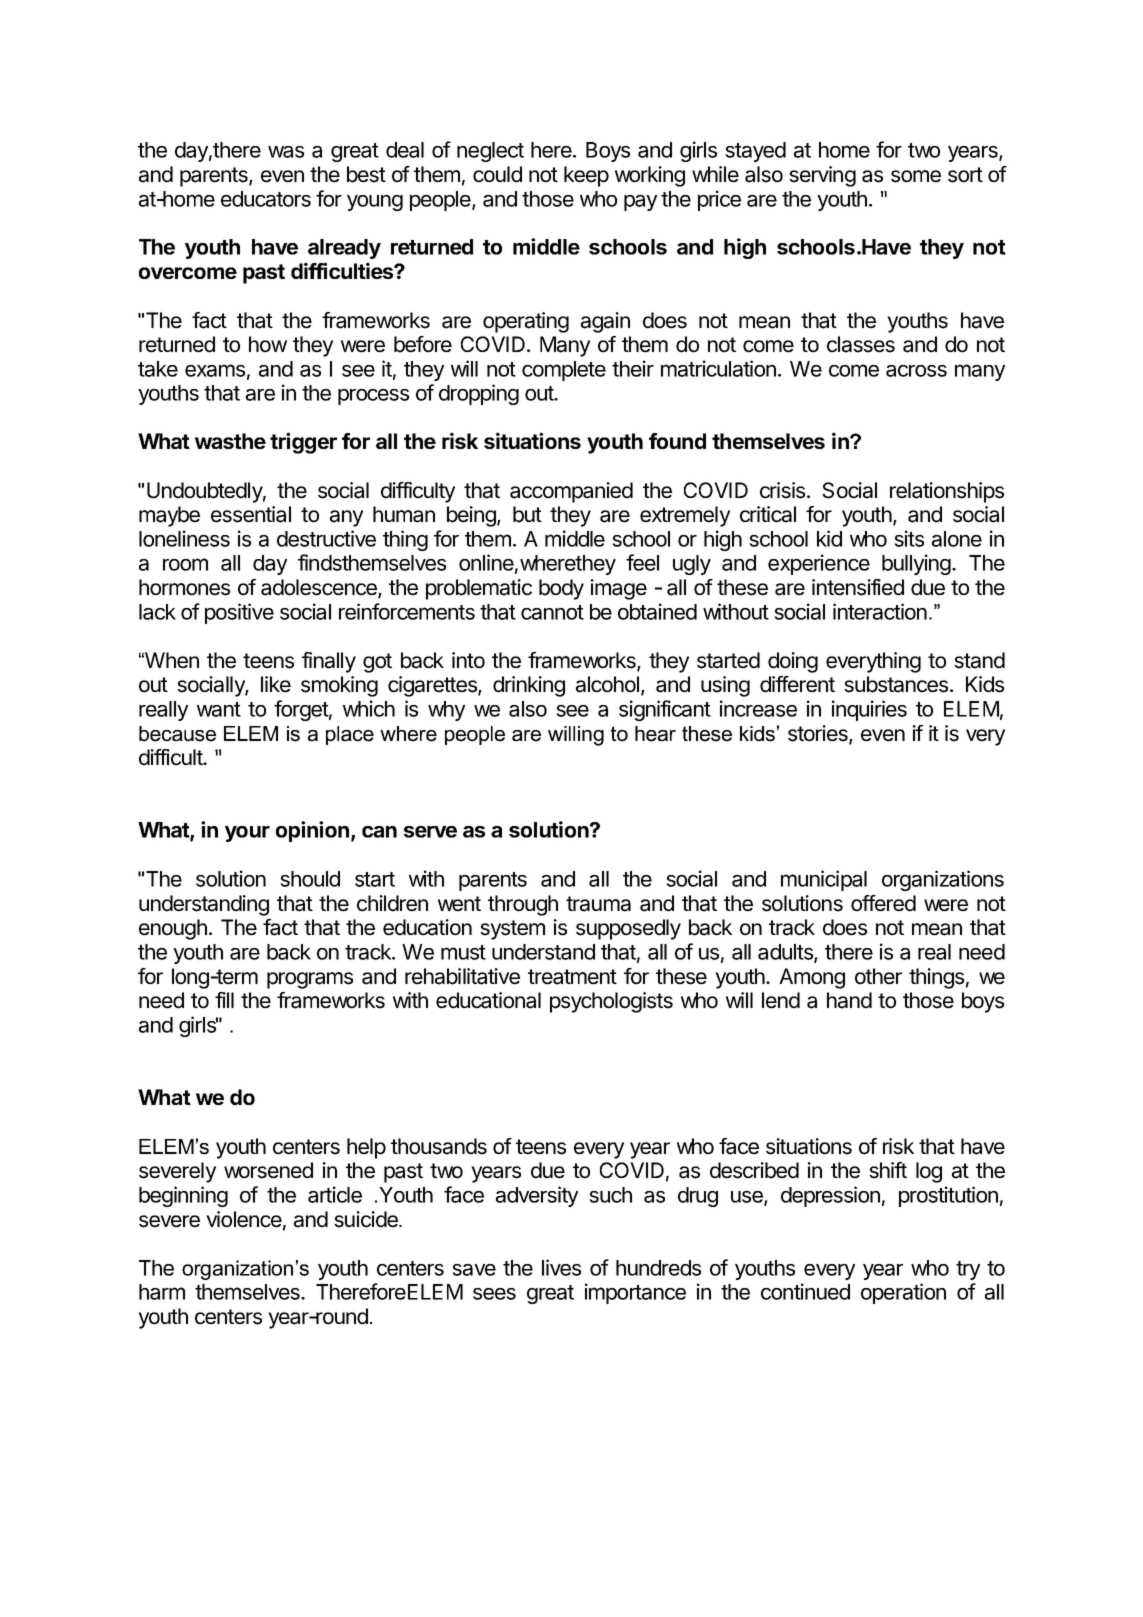 This screenshot has width=1143, height=1617. Describe the element at coordinates (266, 199) in the screenshot. I see `educators` at that location.
